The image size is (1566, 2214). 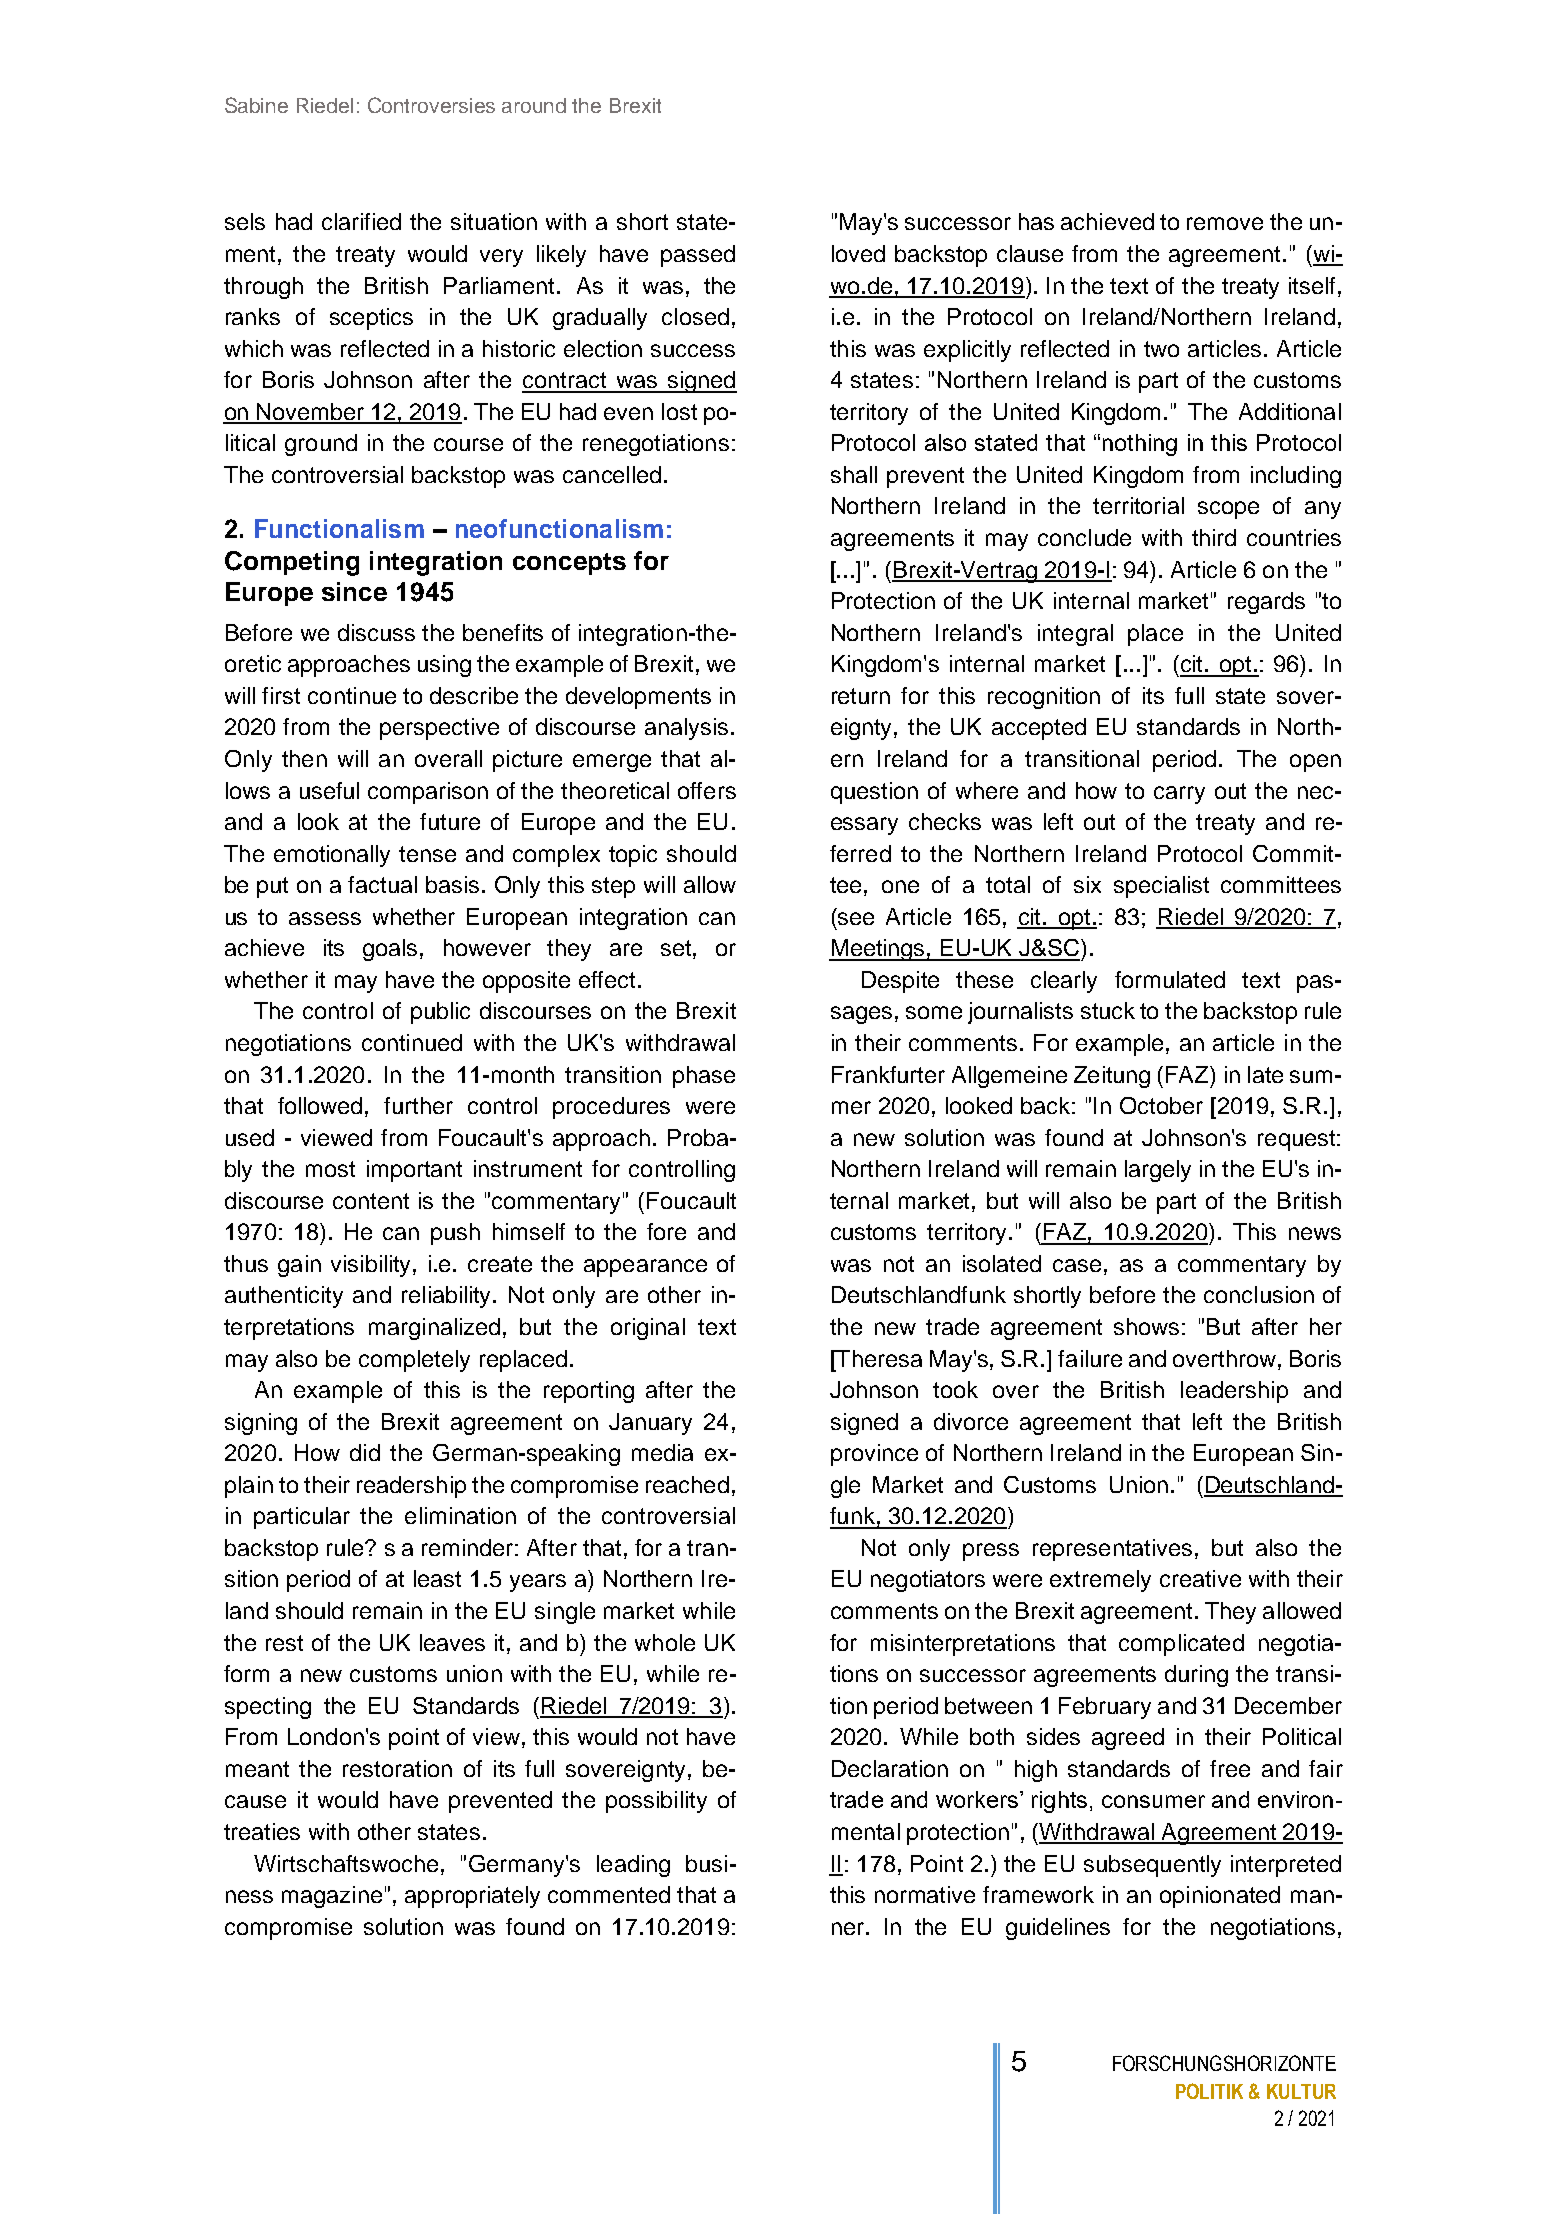 I want to click on discuss, so click(x=376, y=632).
